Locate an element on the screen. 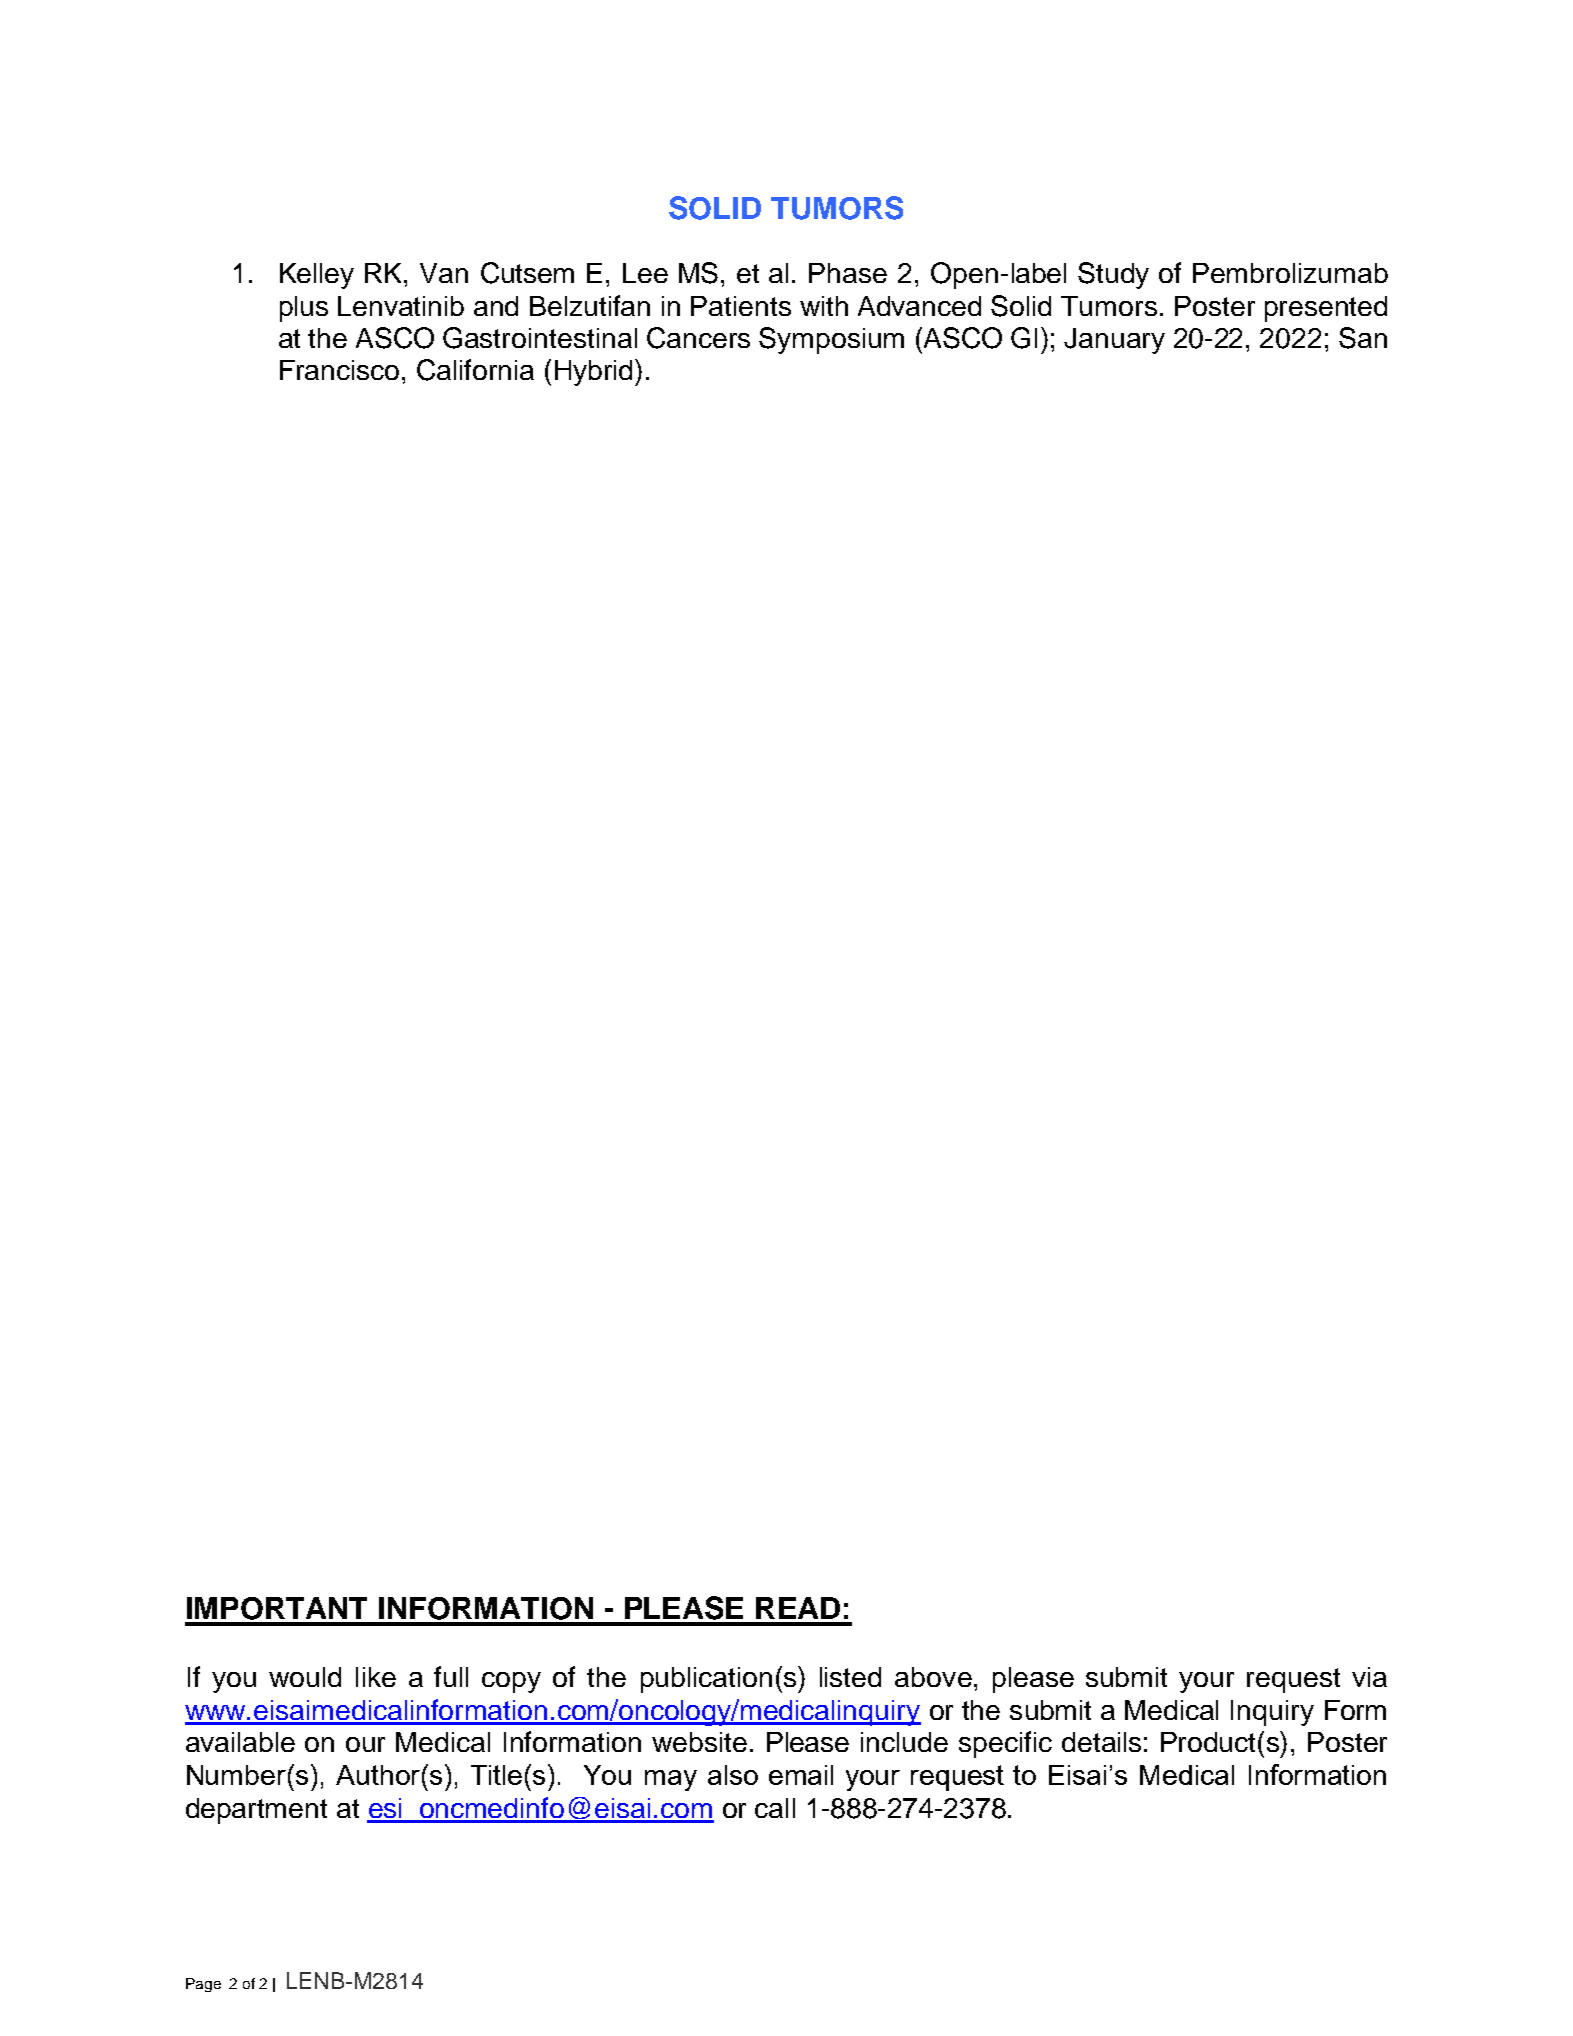 This screenshot has height=2036, width=1573. call is located at coordinates (775, 1808).
